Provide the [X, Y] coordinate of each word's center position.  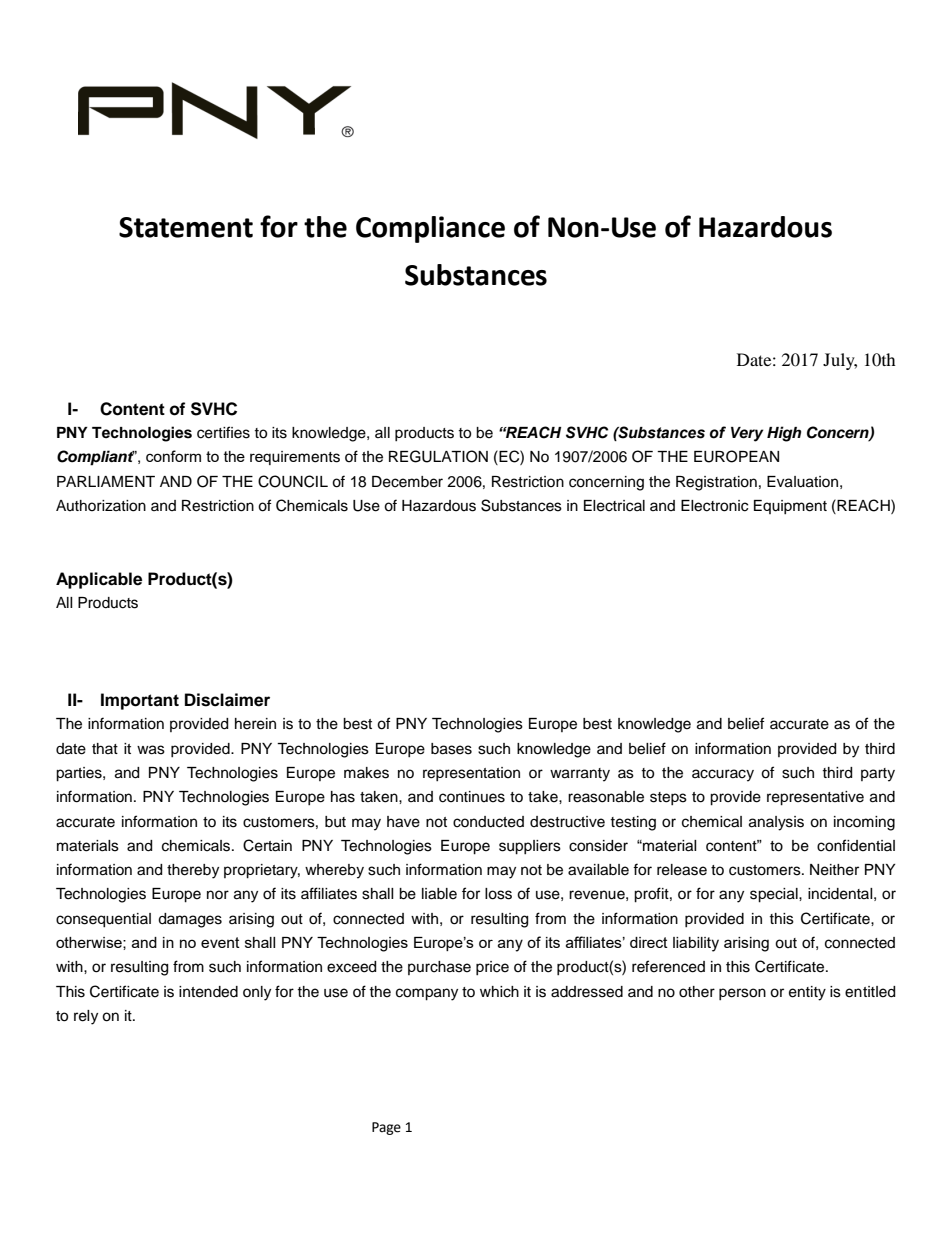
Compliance [430, 229]
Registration [716, 483]
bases [451, 749]
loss [498, 894]
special [775, 895]
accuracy [723, 775]
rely [86, 1017]
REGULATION [438, 456]
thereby [193, 871]
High [784, 434]
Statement [186, 227]
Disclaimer [227, 700]
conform [173, 456]
